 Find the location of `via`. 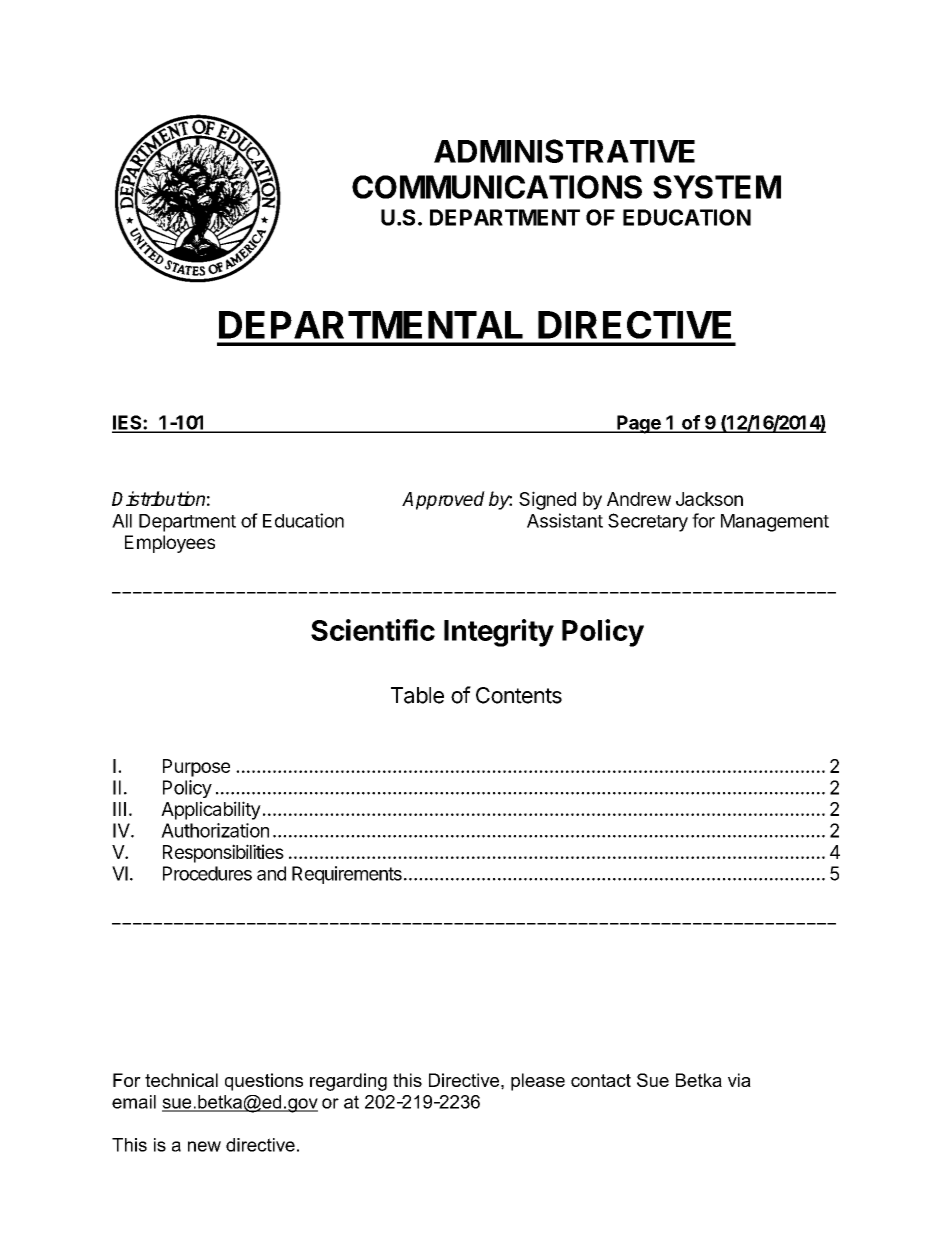

via is located at coordinates (739, 1080).
